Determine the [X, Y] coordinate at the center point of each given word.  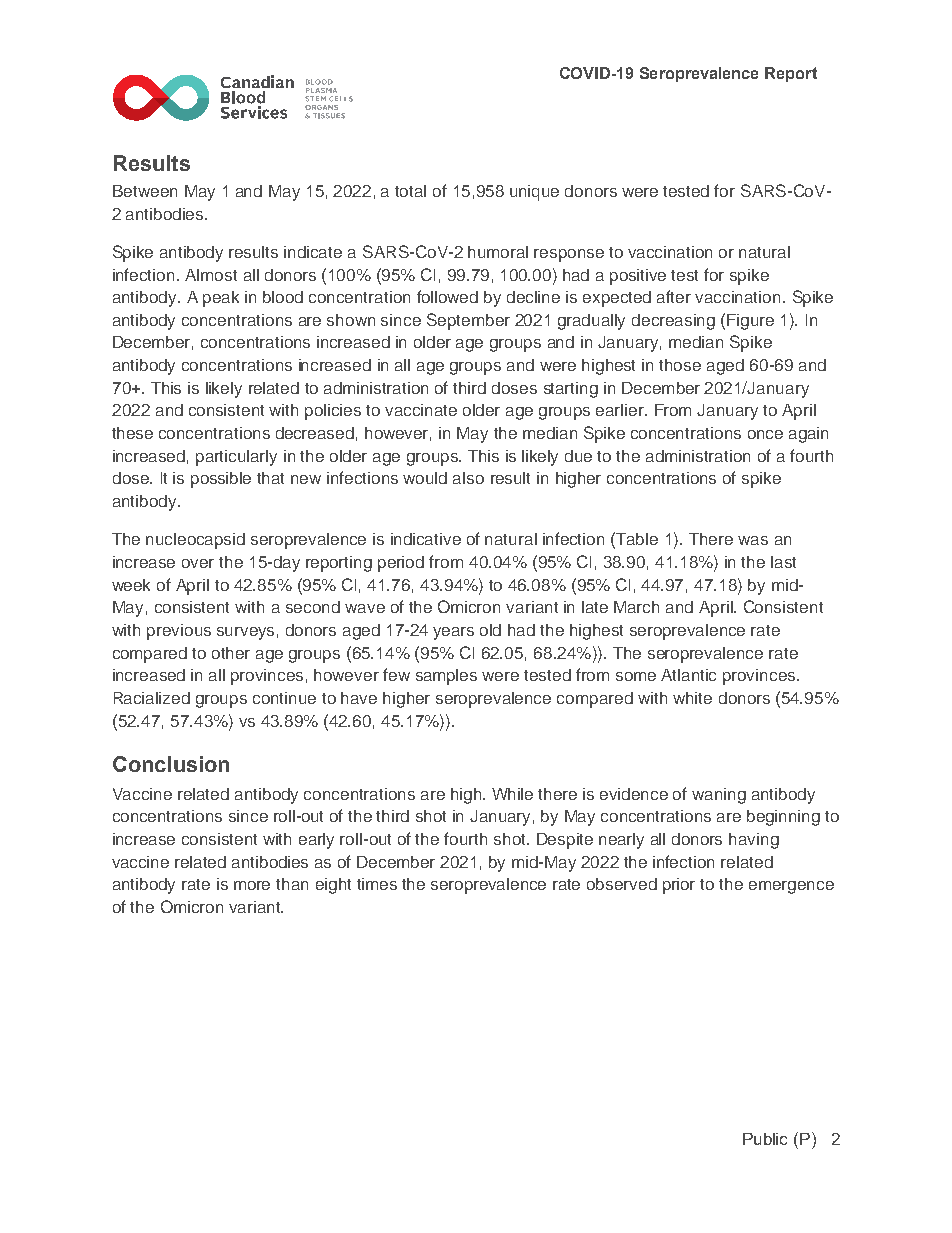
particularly [236, 458]
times [377, 884]
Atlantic [688, 675]
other [231, 653]
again [808, 435]
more [252, 885]
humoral [498, 252]
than [292, 884]
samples [446, 677]
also [468, 478]
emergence [791, 887]
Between [145, 191]
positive [638, 277]
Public [765, 1139]
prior [679, 886]
